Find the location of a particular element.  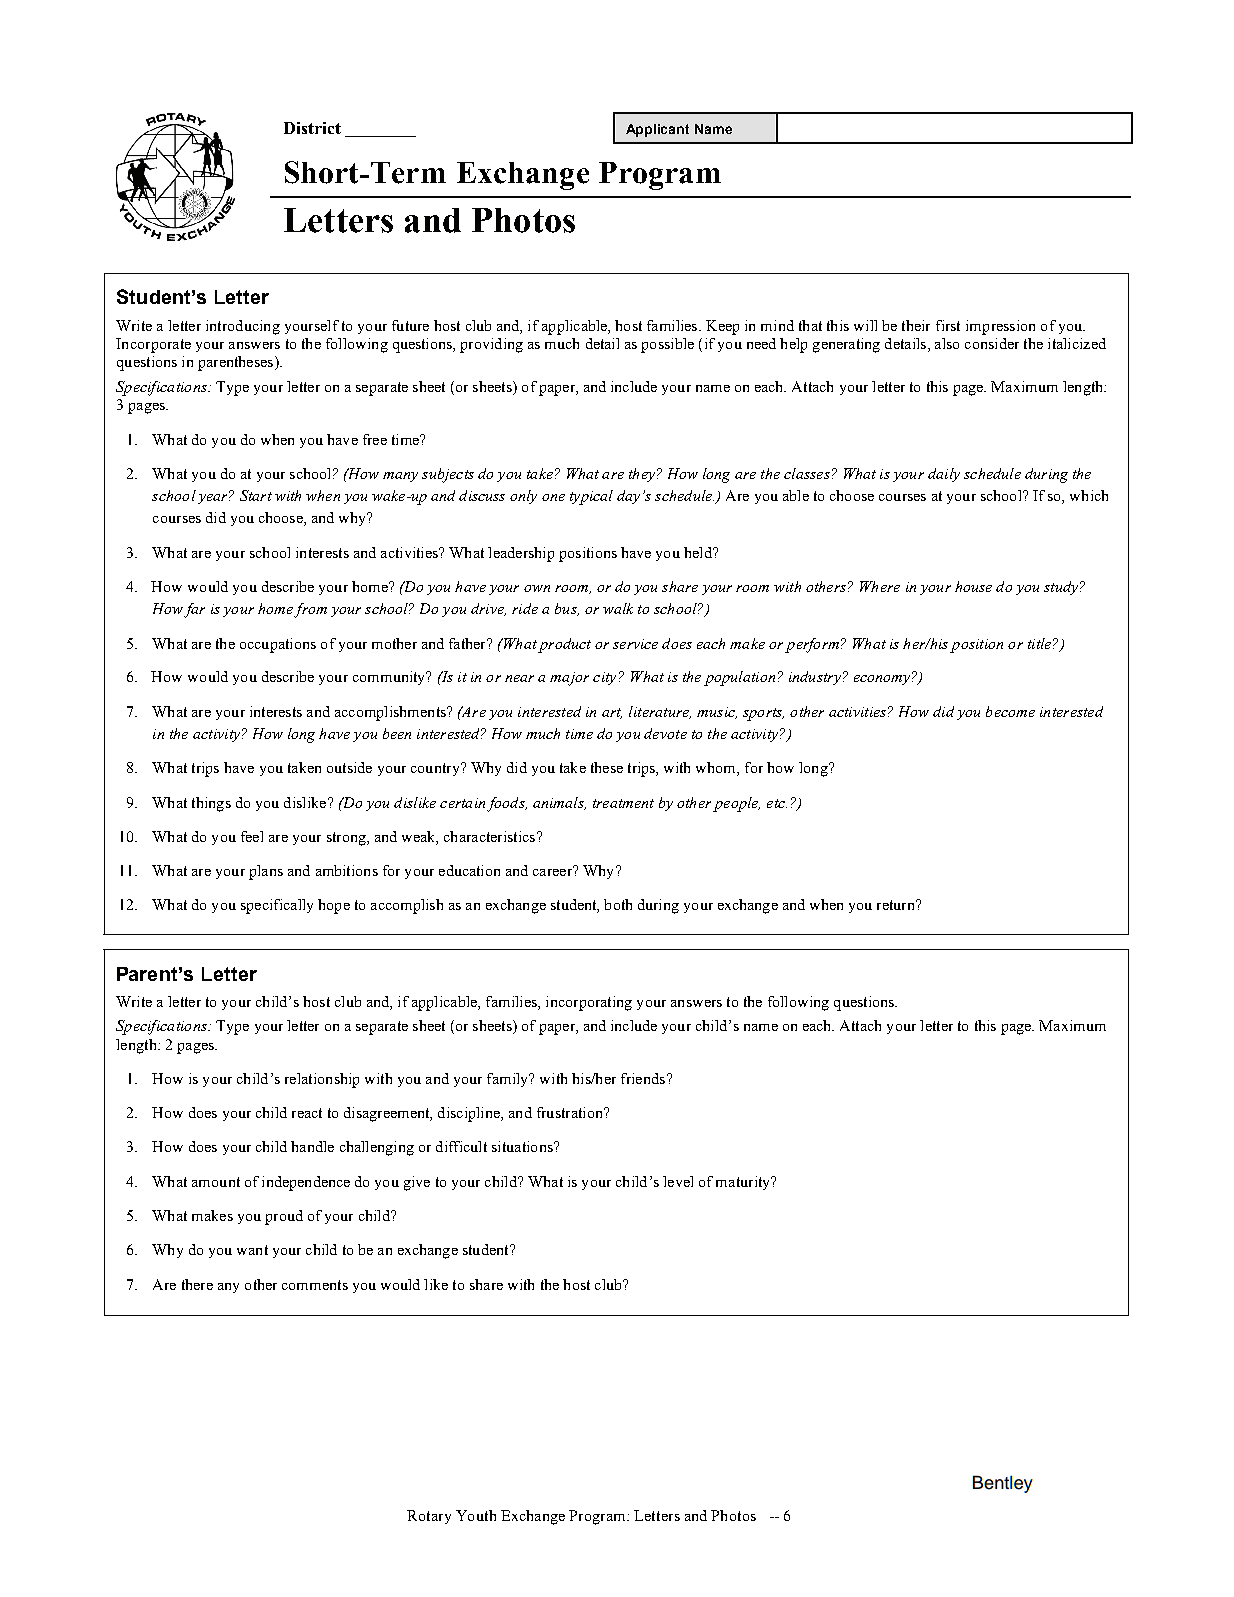

Start is located at coordinates (256, 495).
